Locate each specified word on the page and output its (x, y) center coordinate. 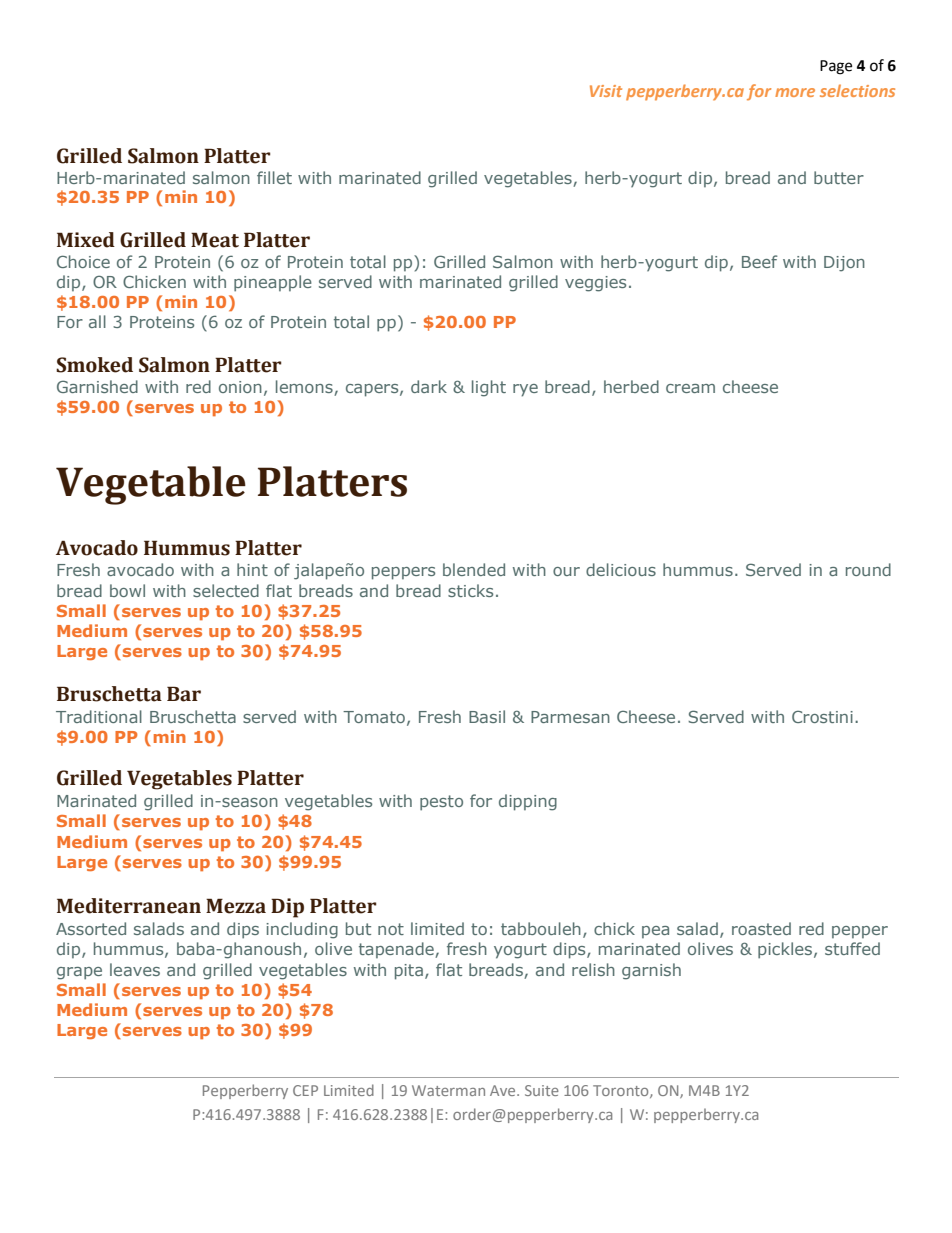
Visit (606, 91)
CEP (305, 1090)
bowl (127, 590)
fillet (274, 177)
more (795, 92)
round (868, 569)
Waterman (448, 1090)
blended (474, 569)
